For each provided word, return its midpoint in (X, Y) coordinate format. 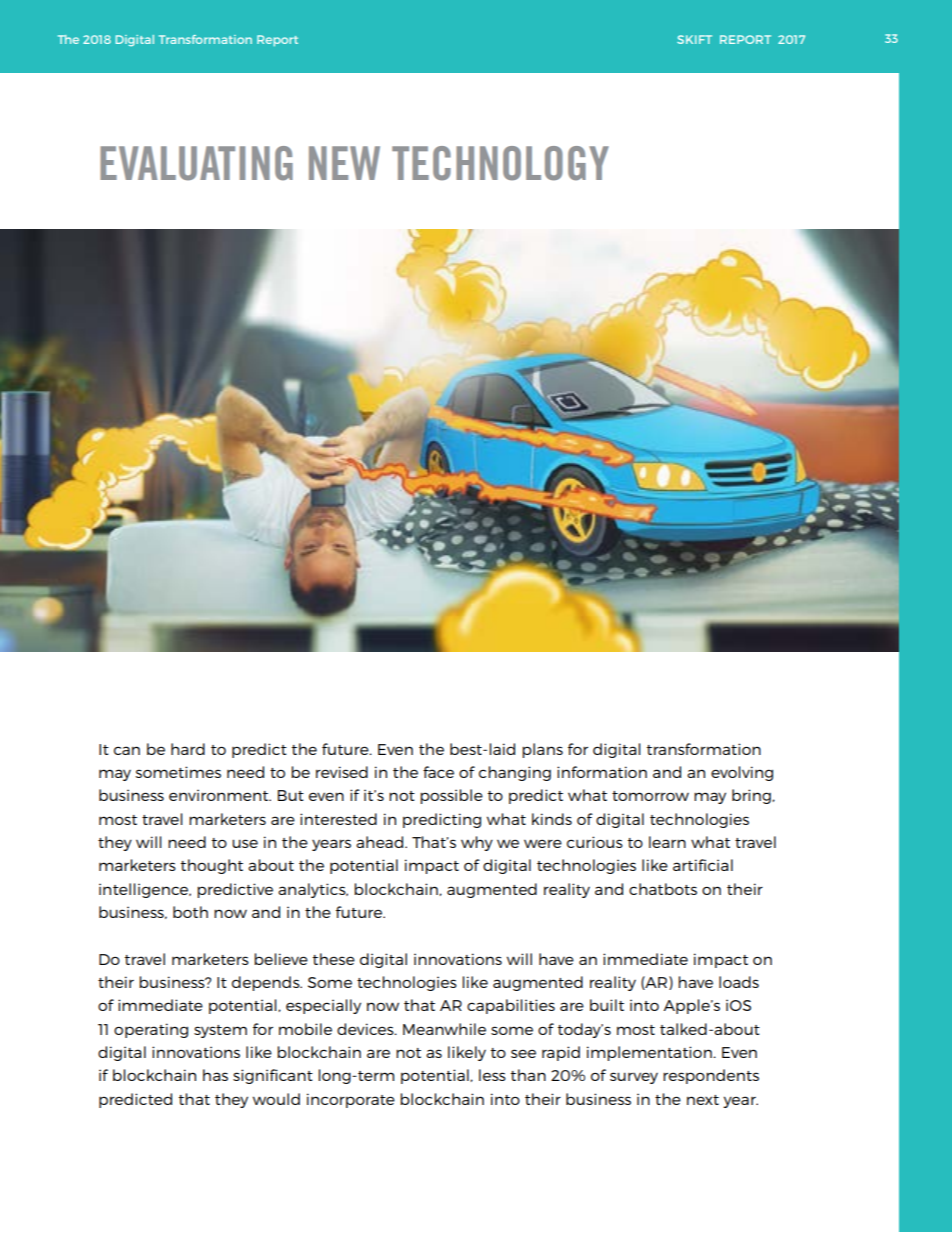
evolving (742, 773)
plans (542, 750)
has (215, 1075)
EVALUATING (196, 163)
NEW (344, 163)
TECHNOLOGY (500, 163)
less (492, 1075)
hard (188, 749)
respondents (711, 1076)
